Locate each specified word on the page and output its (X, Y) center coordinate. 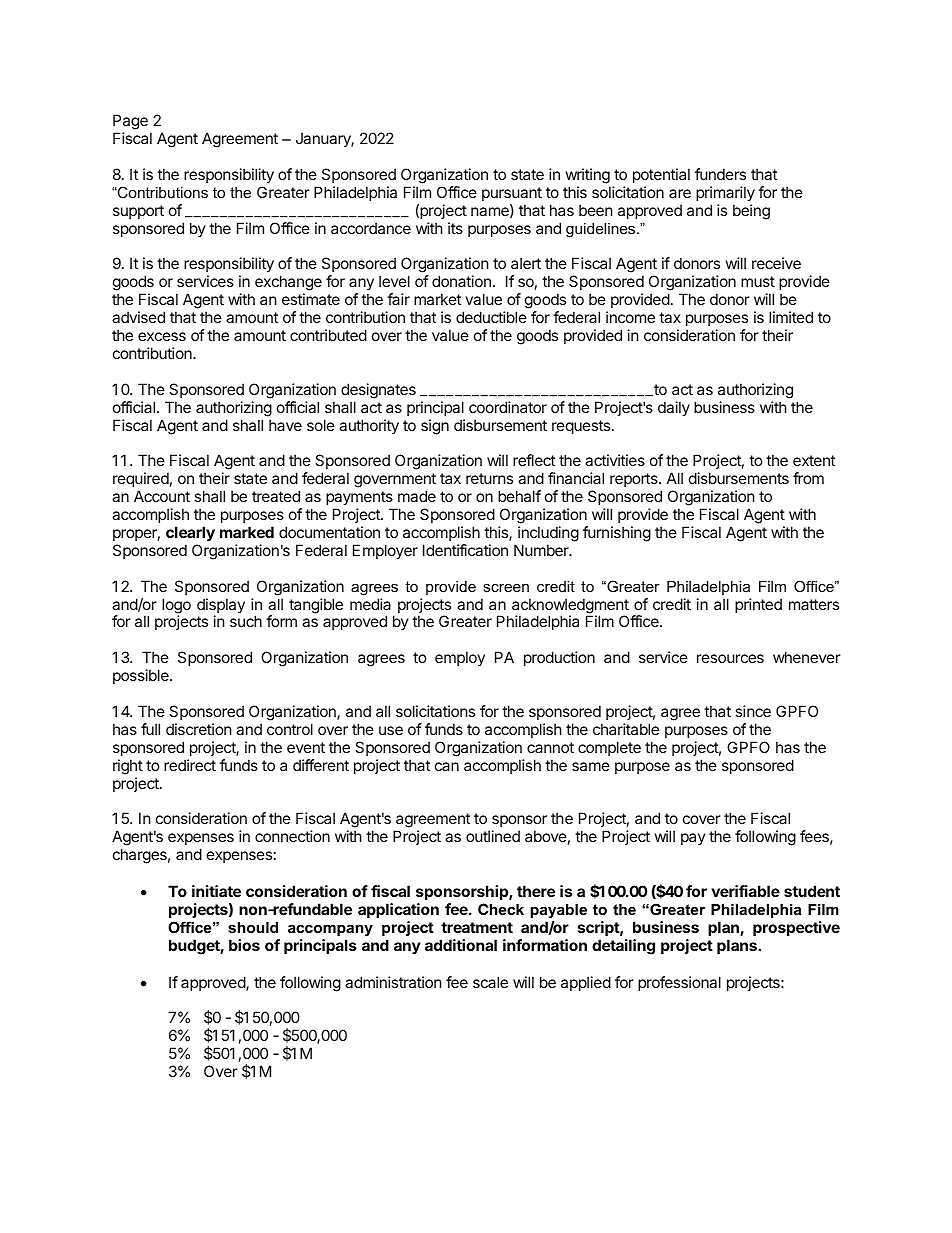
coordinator (508, 407)
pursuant (512, 194)
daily (674, 408)
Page (130, 123)
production (559, 658)
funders (720, 174)
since (753, 711)
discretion (199, 729)
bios (244, 945)
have (285, 425)
